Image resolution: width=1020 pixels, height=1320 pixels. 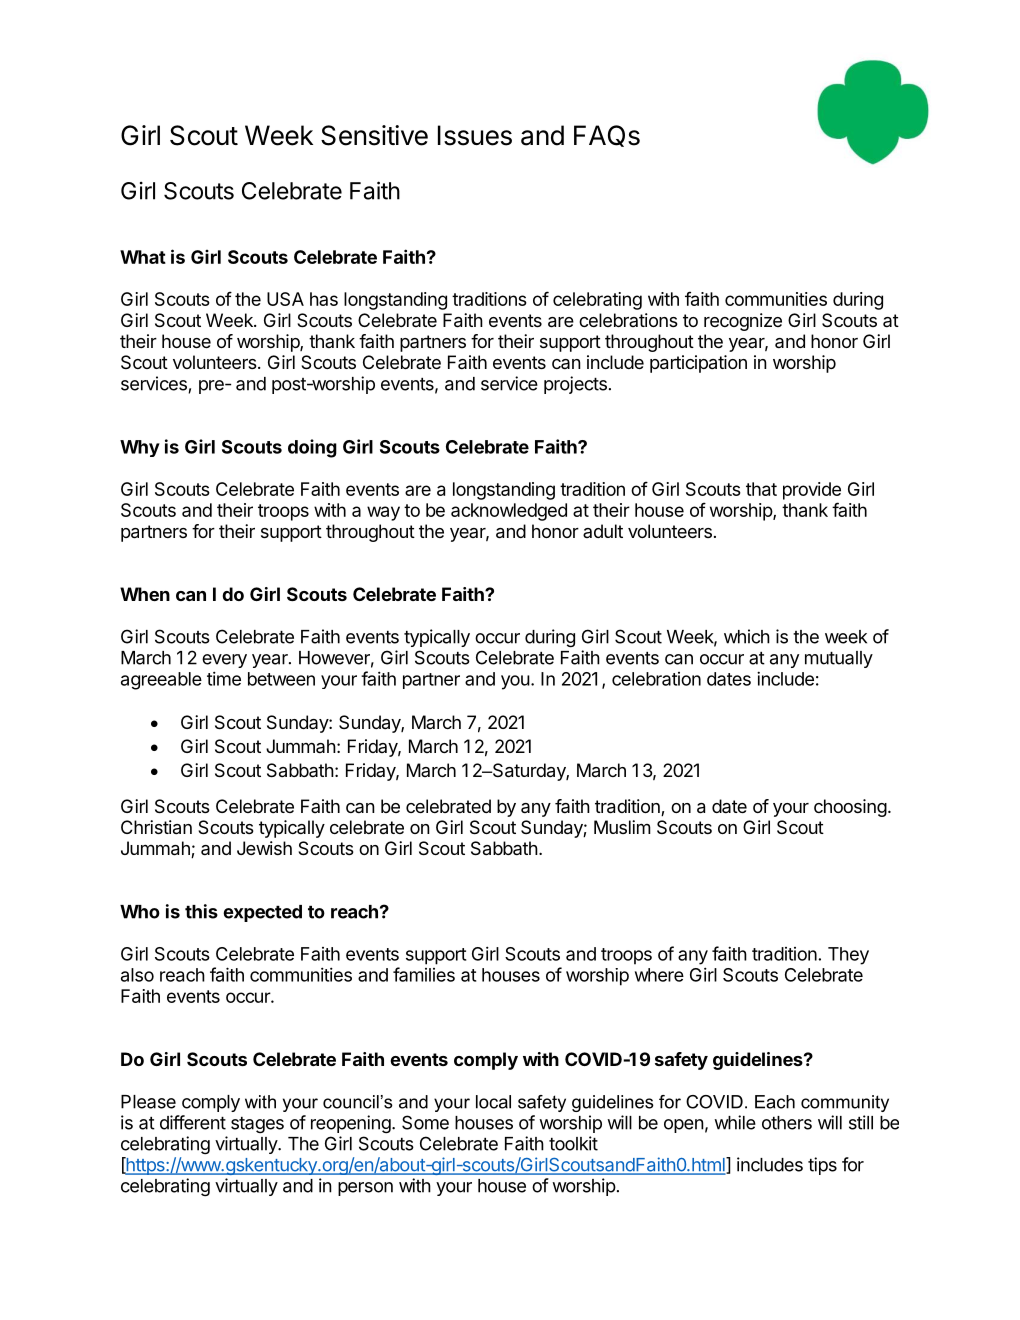 I want to click on stages, so click(x=257, y=1125).
